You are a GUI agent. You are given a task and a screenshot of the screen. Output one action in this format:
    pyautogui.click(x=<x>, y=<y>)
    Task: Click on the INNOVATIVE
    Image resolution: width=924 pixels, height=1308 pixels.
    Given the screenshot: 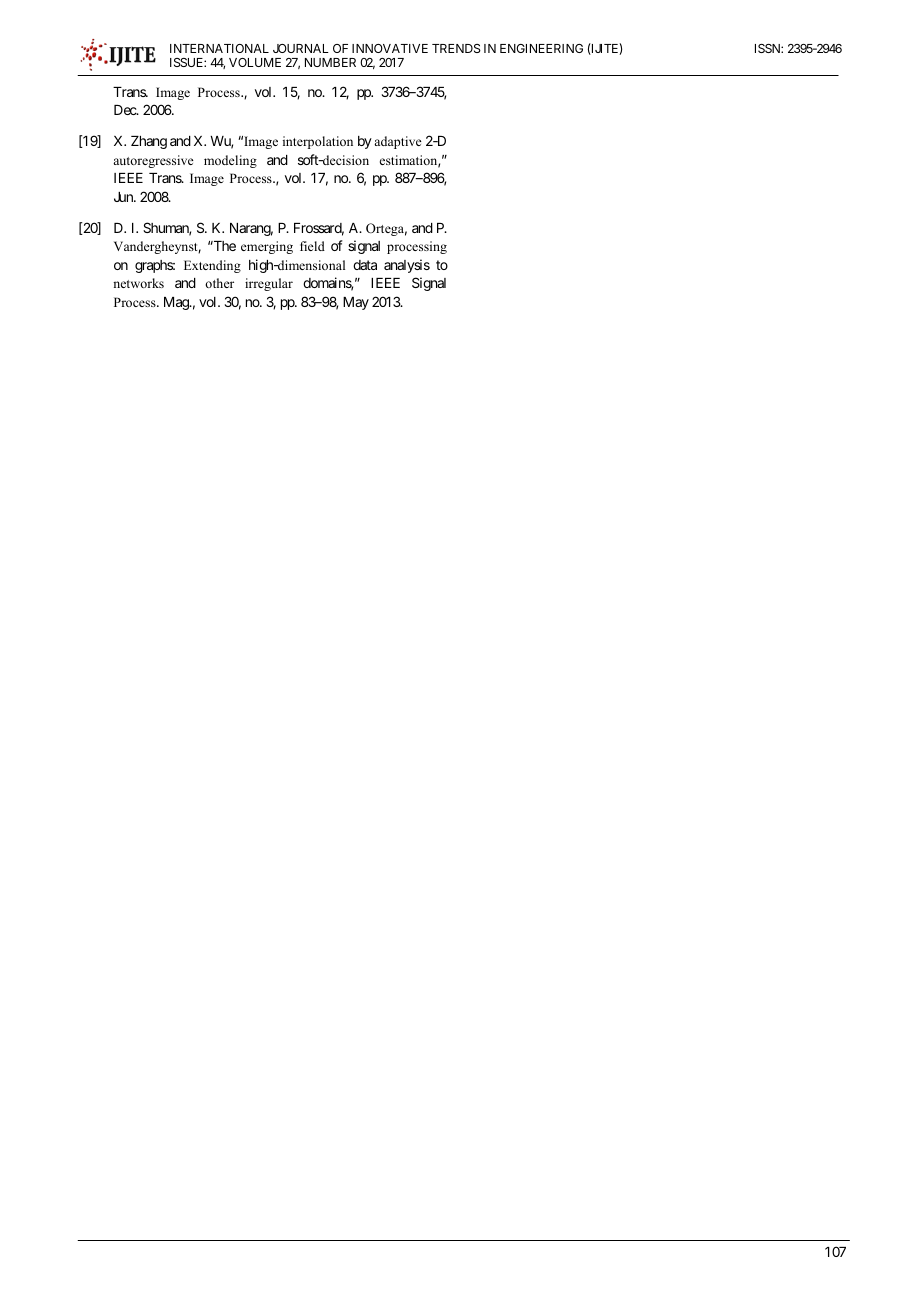 What is the action you would take?
    pyautogui.click(x=390, y=48)
